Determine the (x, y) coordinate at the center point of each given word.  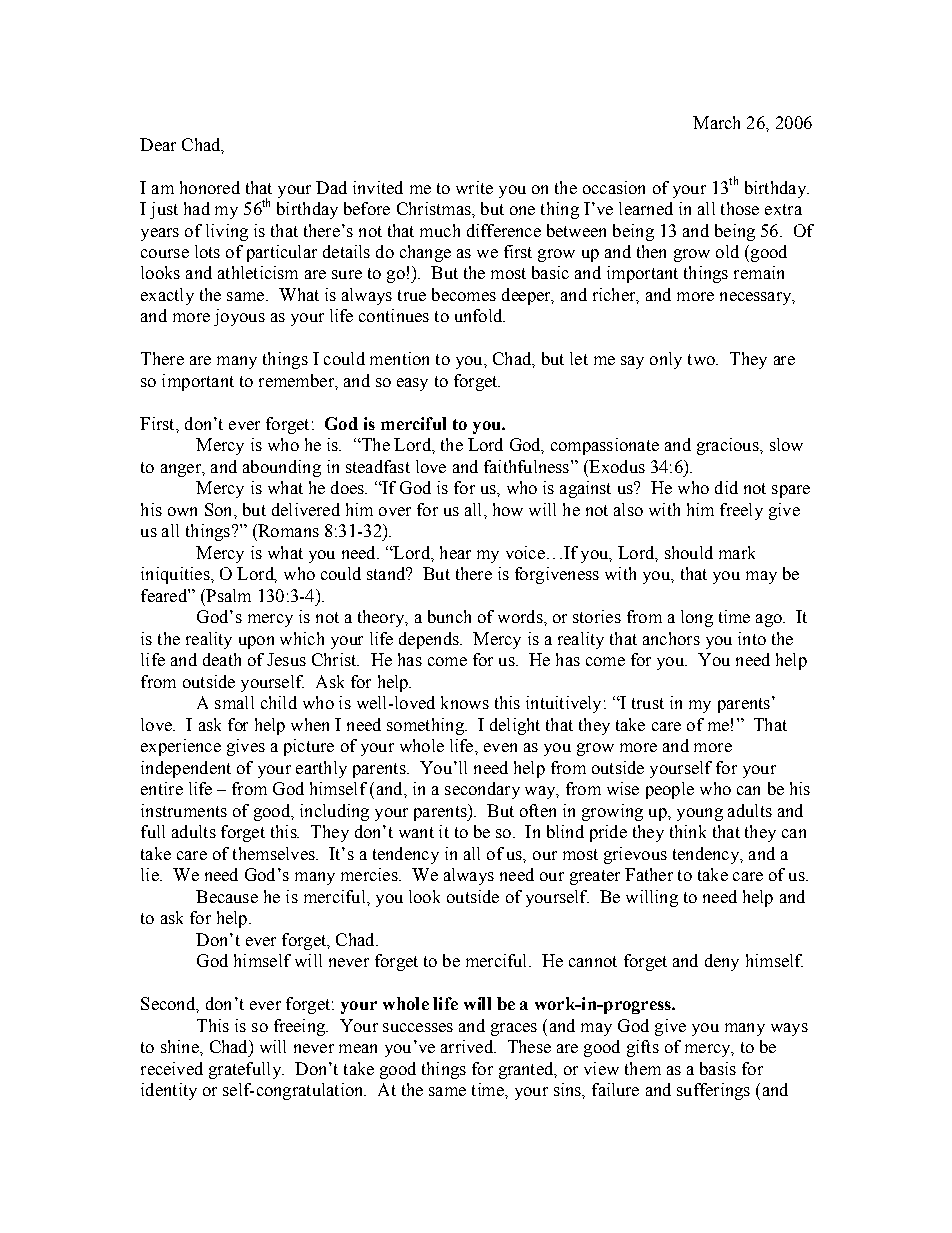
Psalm (227, 595)
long (697, 618)
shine (181, 1046)
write (474, 187)
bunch (449, 616)
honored (210, 187)
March (716, 122)
